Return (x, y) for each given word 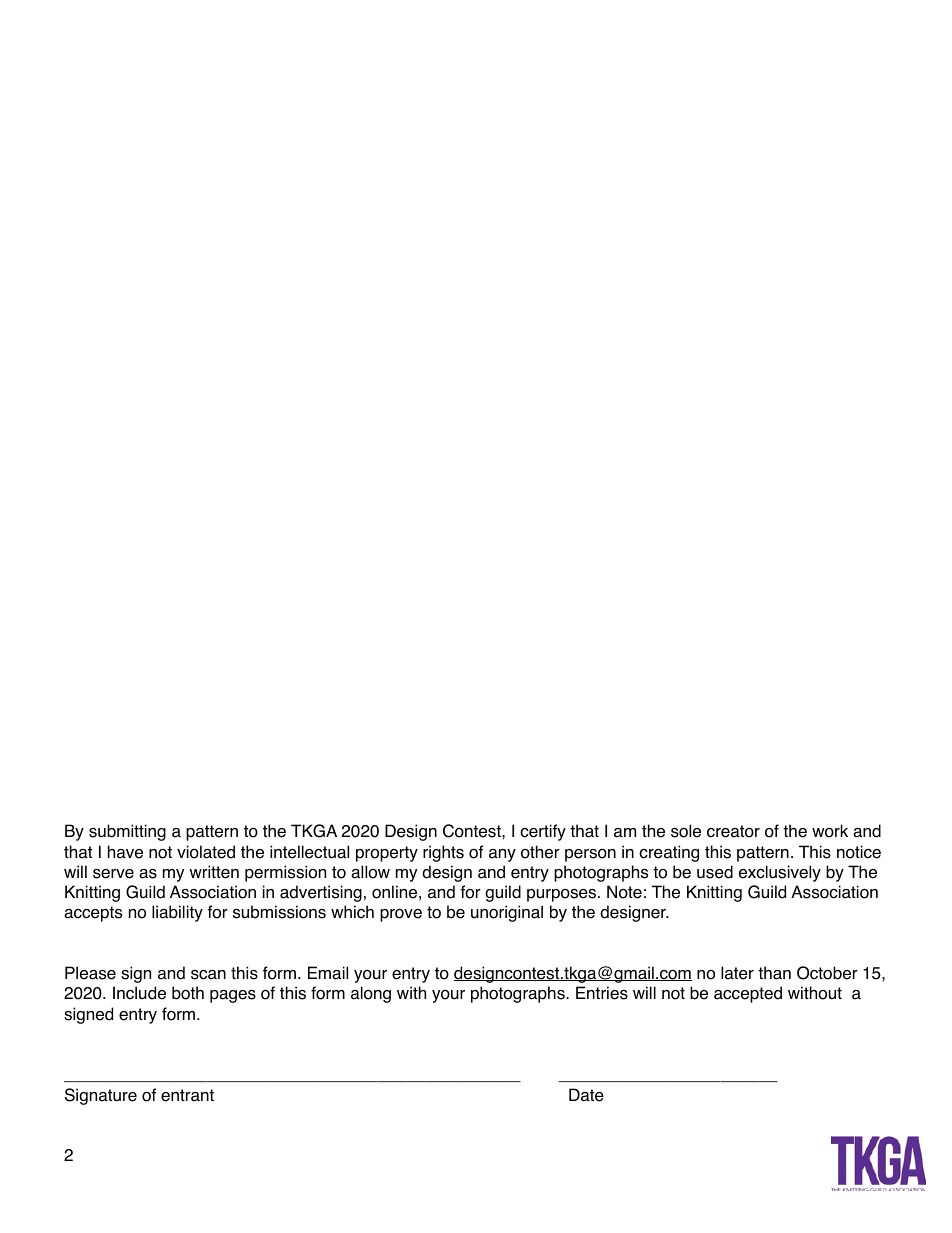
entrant (187, 1095)
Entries (602, 993)
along (371, 994)
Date (586, 1095)
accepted (748, 994)
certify (543, 832)
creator (733, 831)
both (188, 993)
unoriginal (507, 913)
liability (177, 913)
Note (624, 892)
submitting (127, 832)
